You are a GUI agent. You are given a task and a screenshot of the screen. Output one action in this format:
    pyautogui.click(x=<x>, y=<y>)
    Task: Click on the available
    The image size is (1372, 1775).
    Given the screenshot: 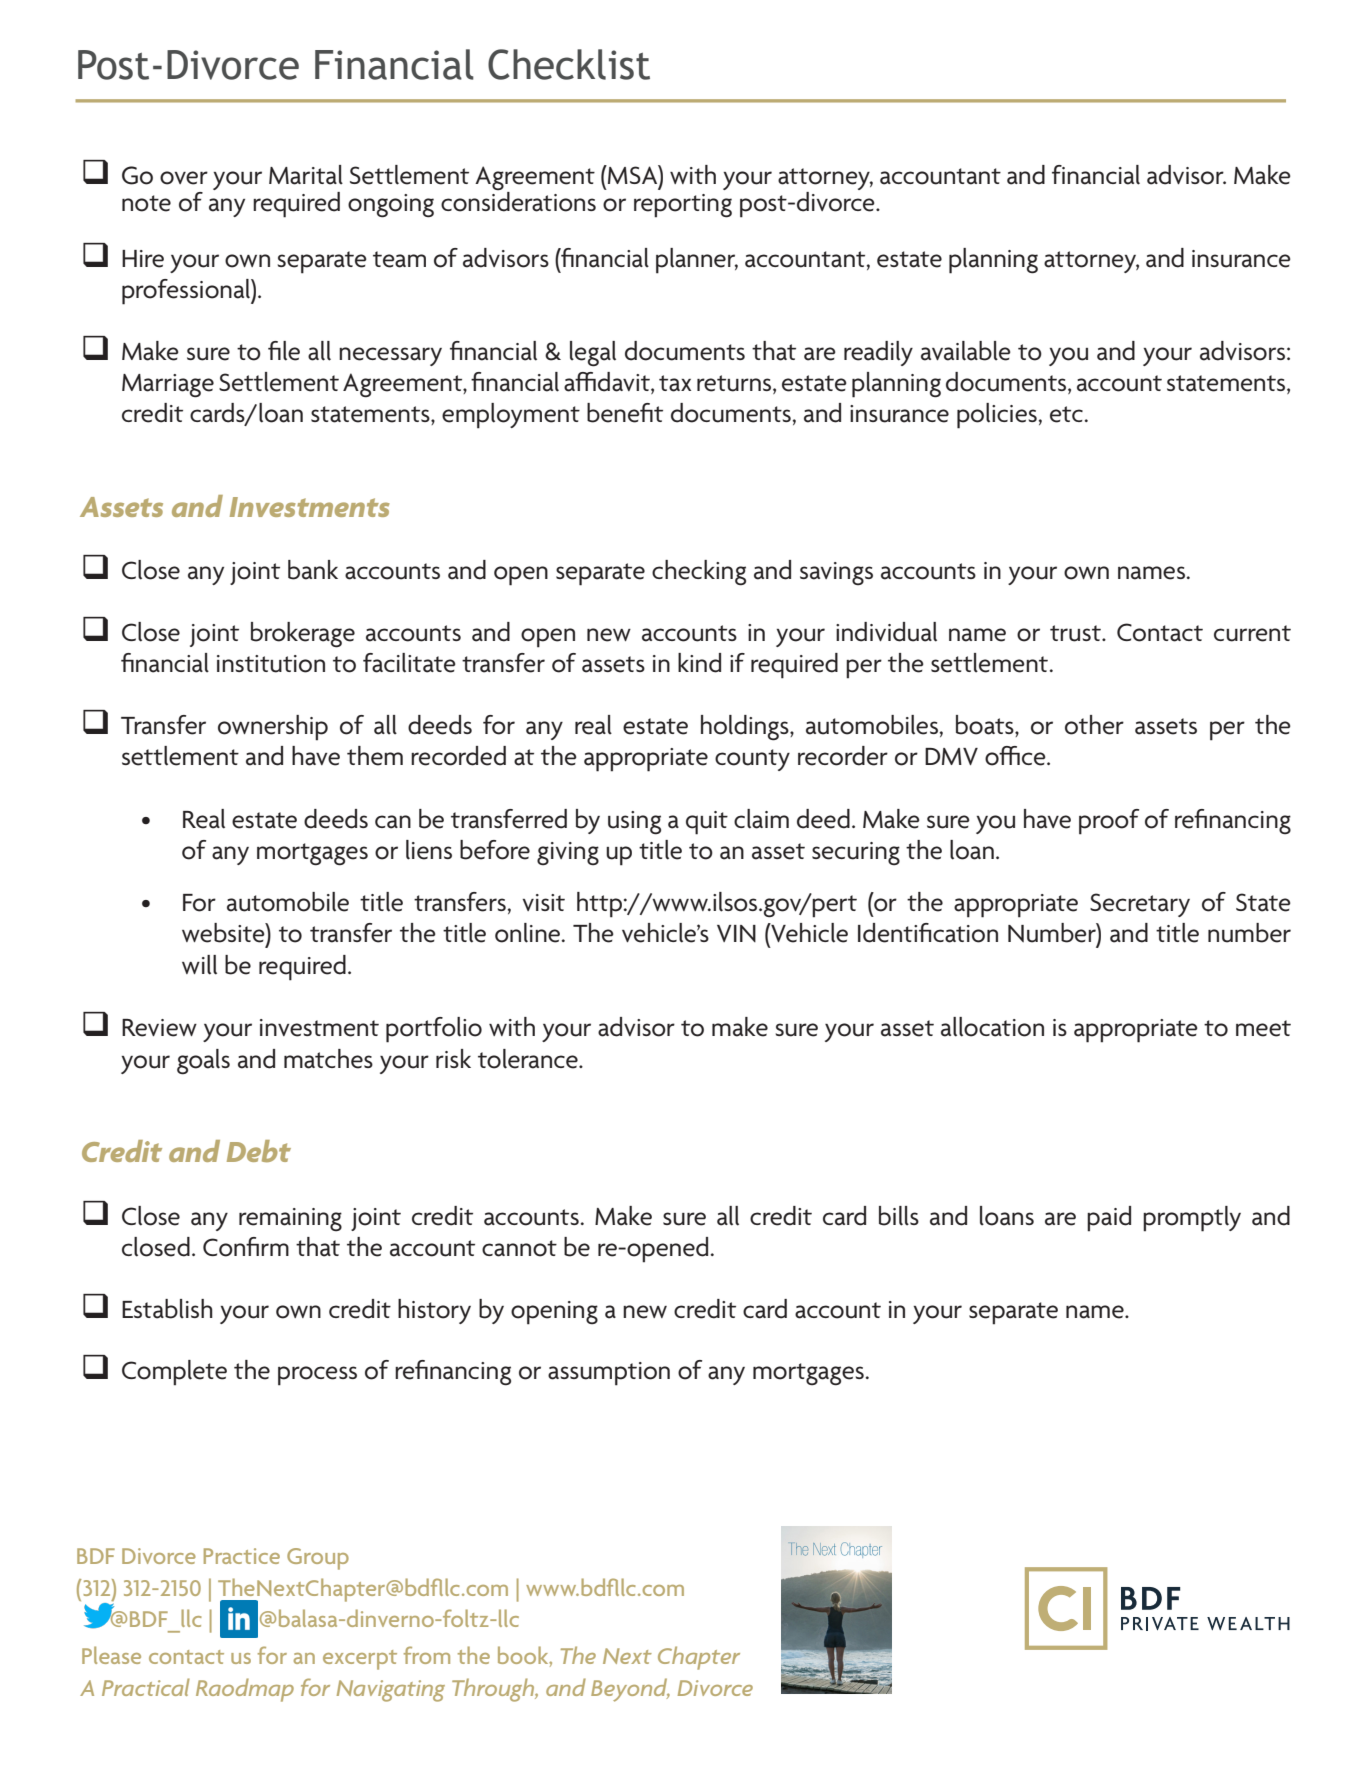 What is the action you would take?
    pyautogui.click(x=966, y=351)
